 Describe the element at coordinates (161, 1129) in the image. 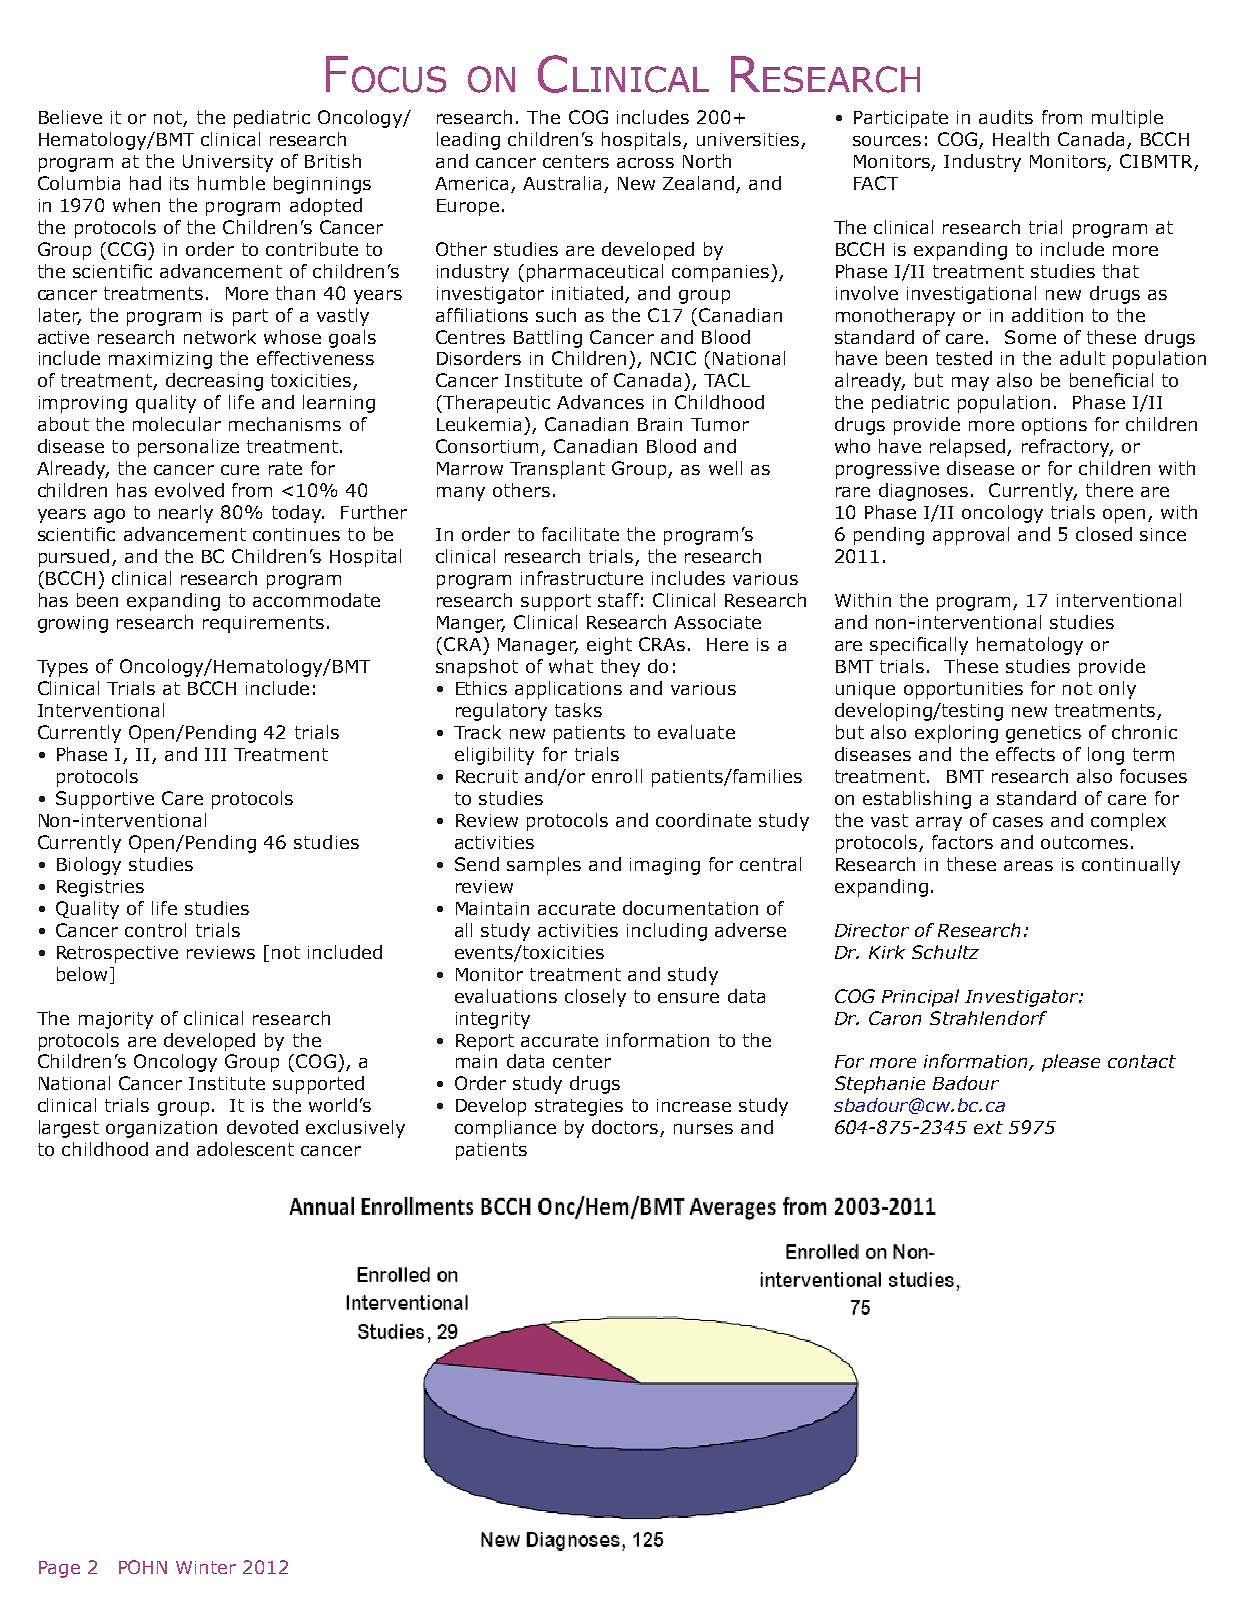

I see `organization` at that location.
